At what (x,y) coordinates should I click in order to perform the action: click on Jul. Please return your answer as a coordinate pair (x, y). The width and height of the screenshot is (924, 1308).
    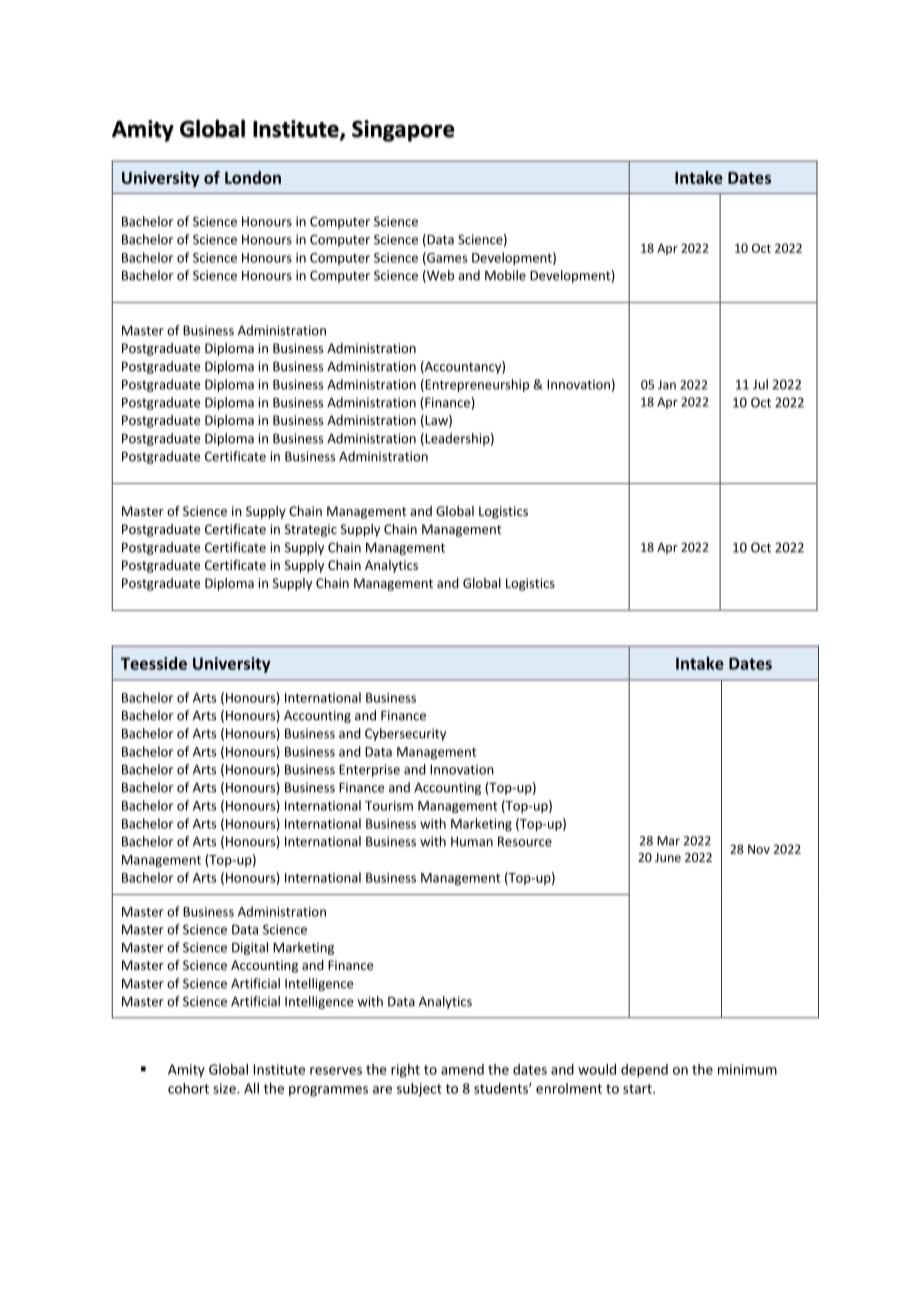
    Looking at the image, I should click on (760, 384).
